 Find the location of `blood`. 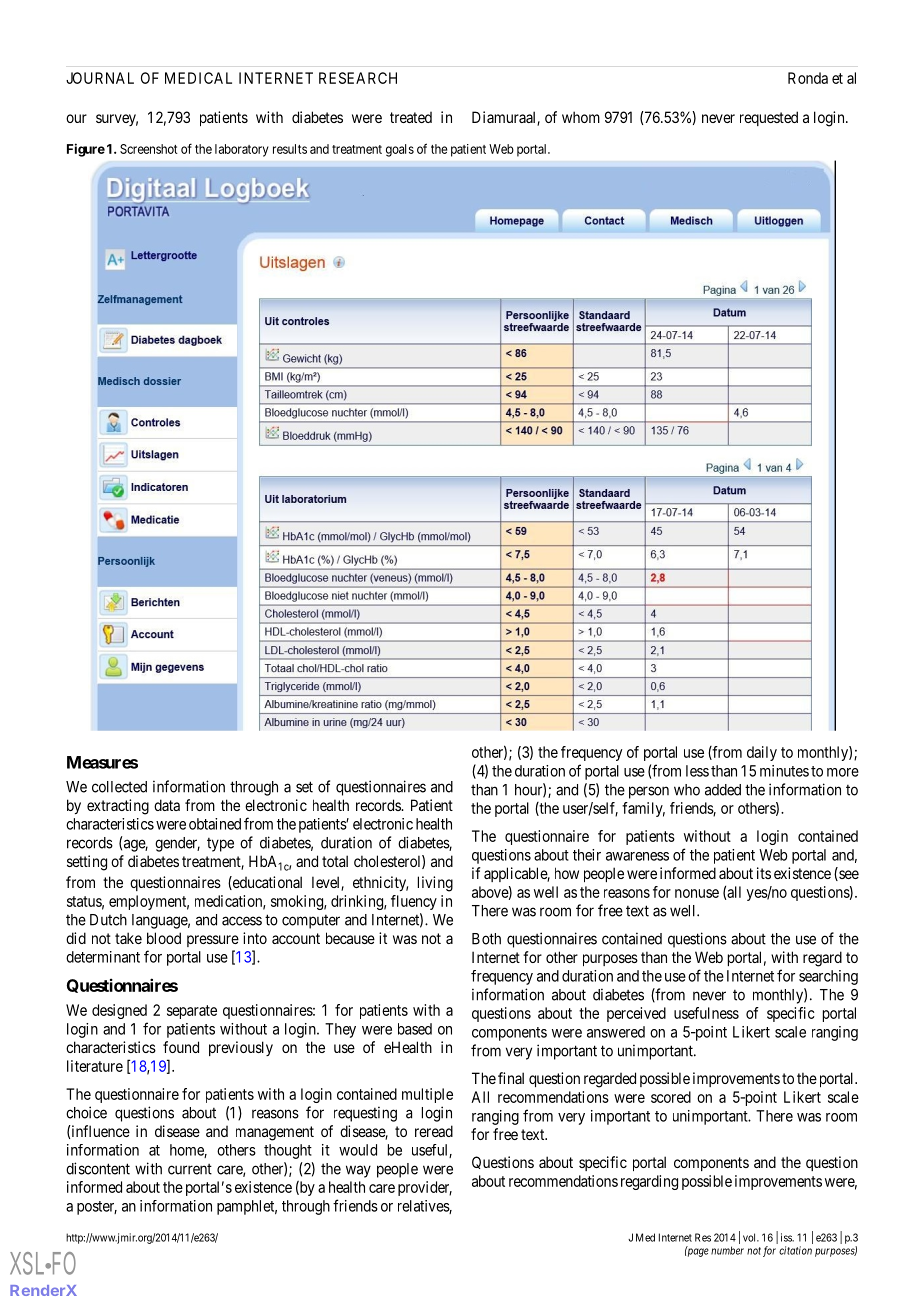

blood is located at coordinates (164, 938).
